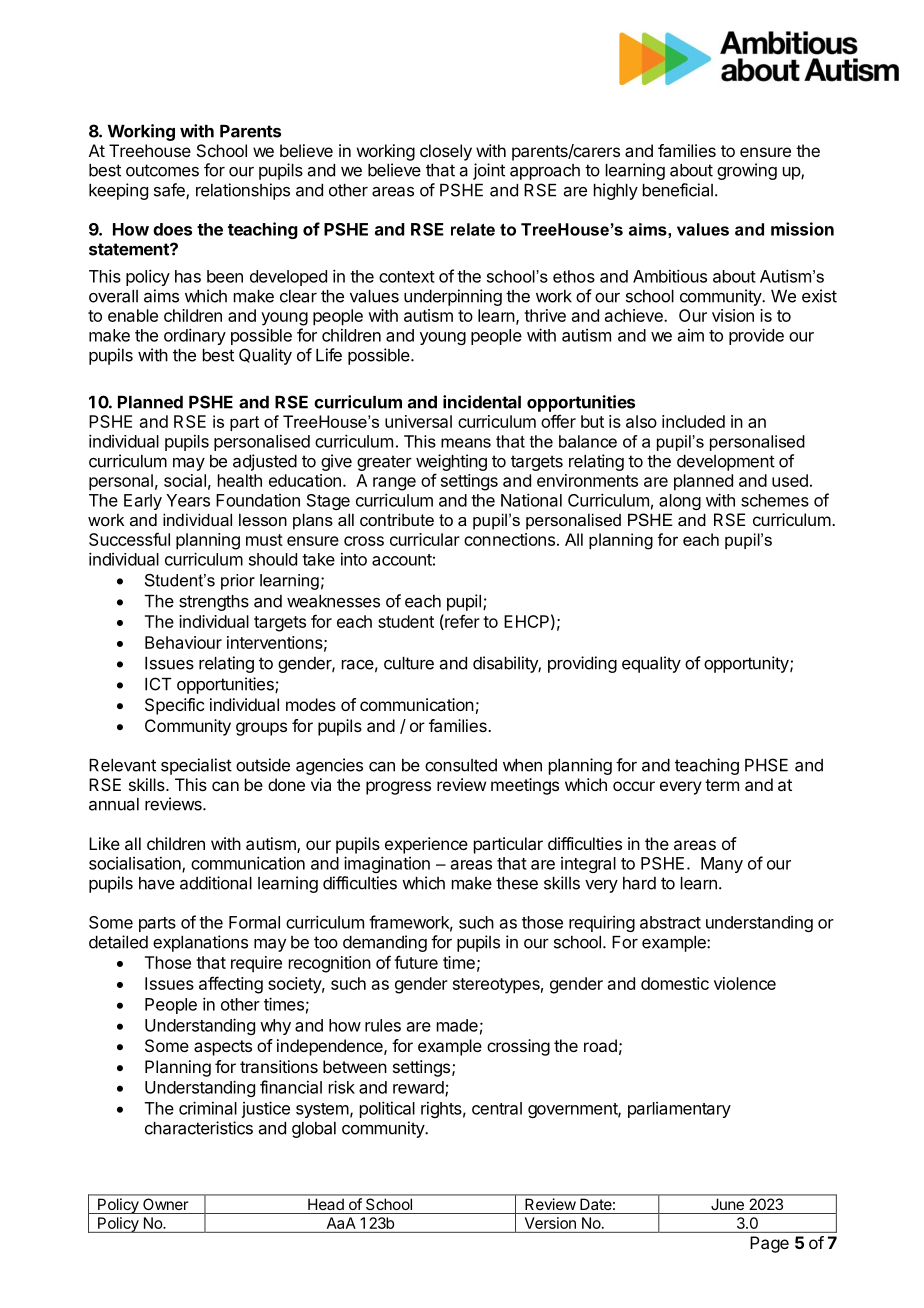 This screenshot has width=924, height=1308. Describe the element at coordinates (199, 1128) in the screenshot. I see `characteristics` at that location.
